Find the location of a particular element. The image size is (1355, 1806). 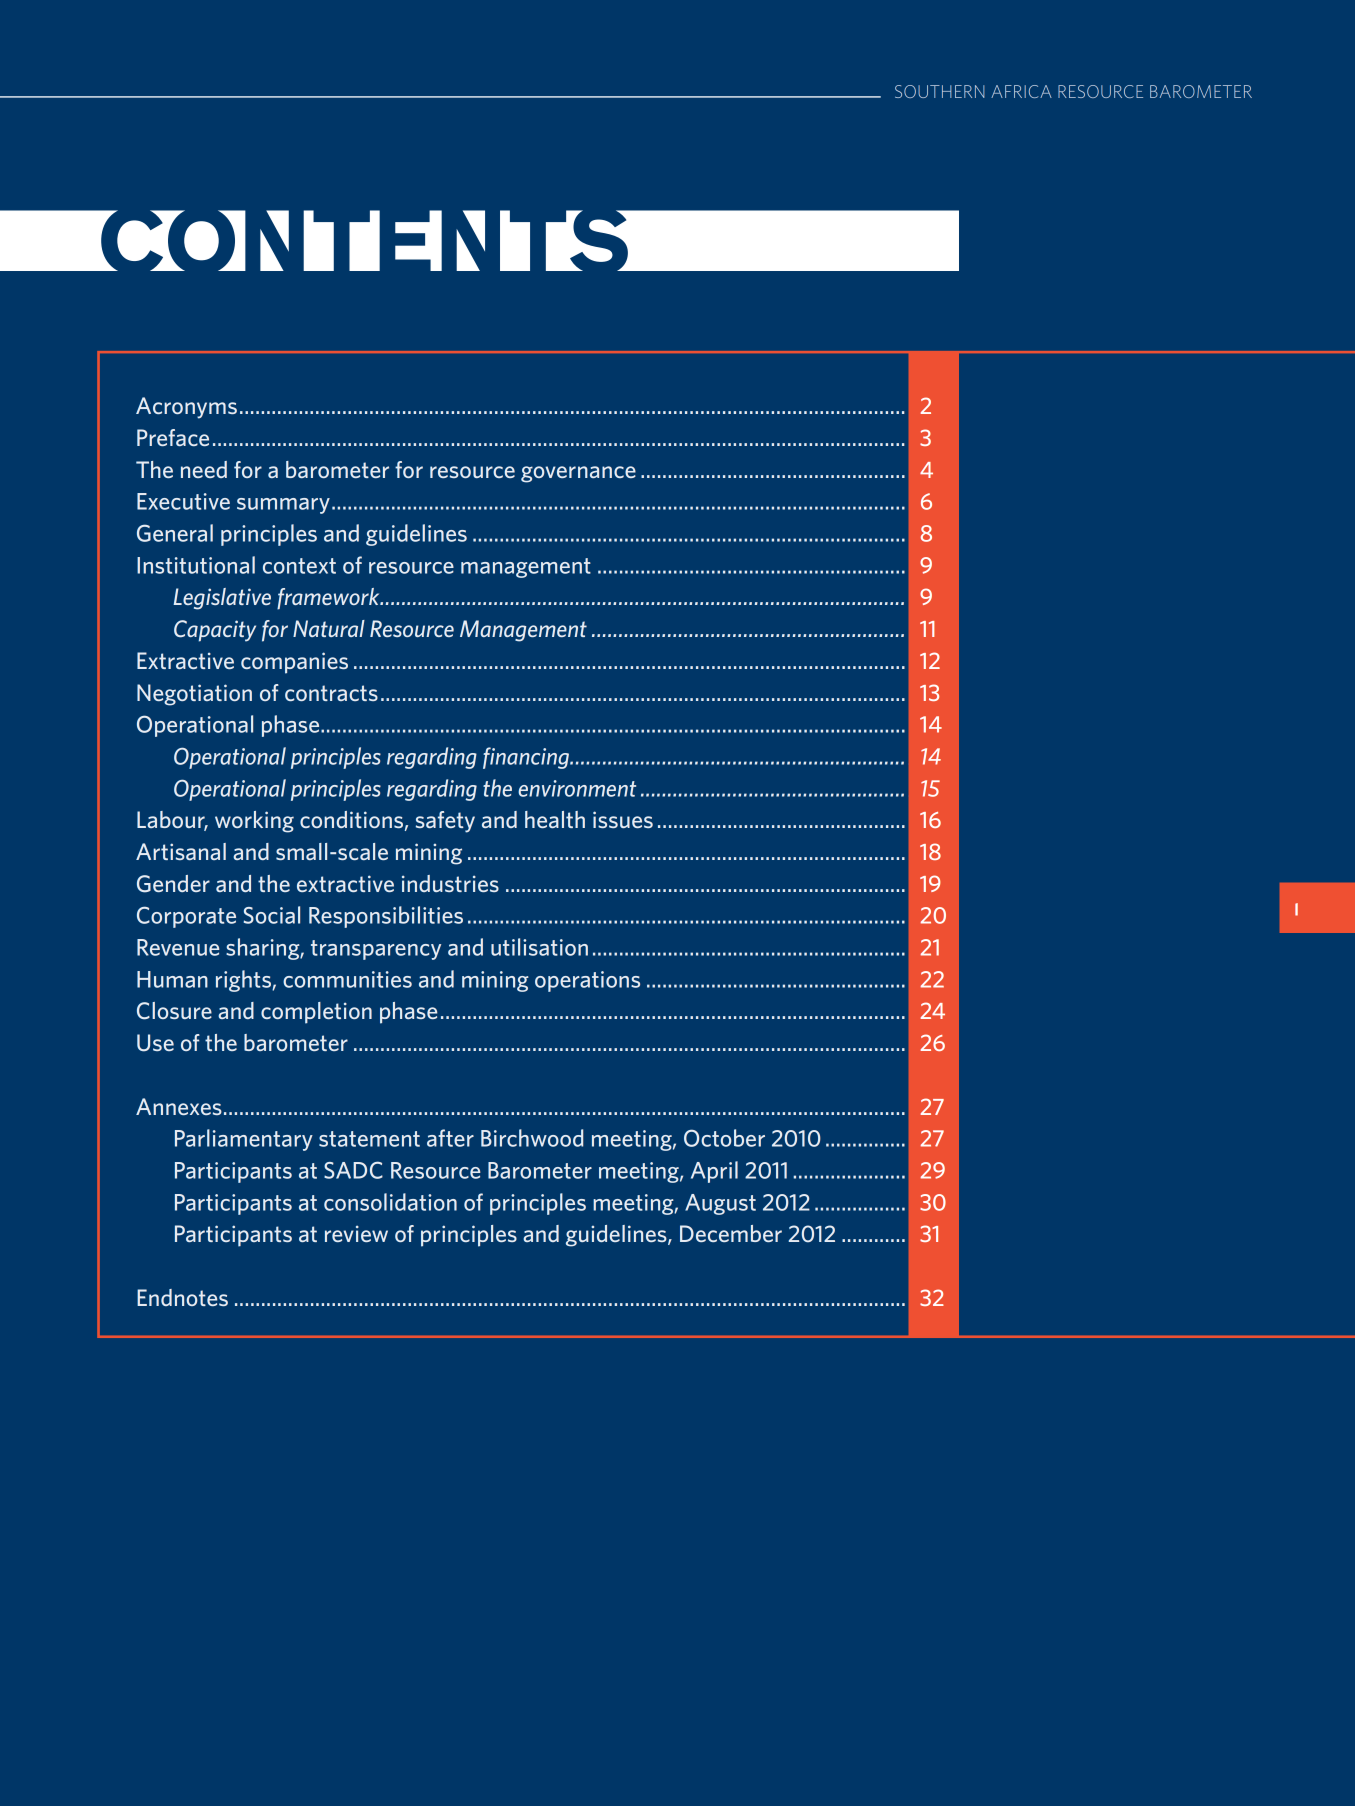

December is located at coordinates (731, 1233).
